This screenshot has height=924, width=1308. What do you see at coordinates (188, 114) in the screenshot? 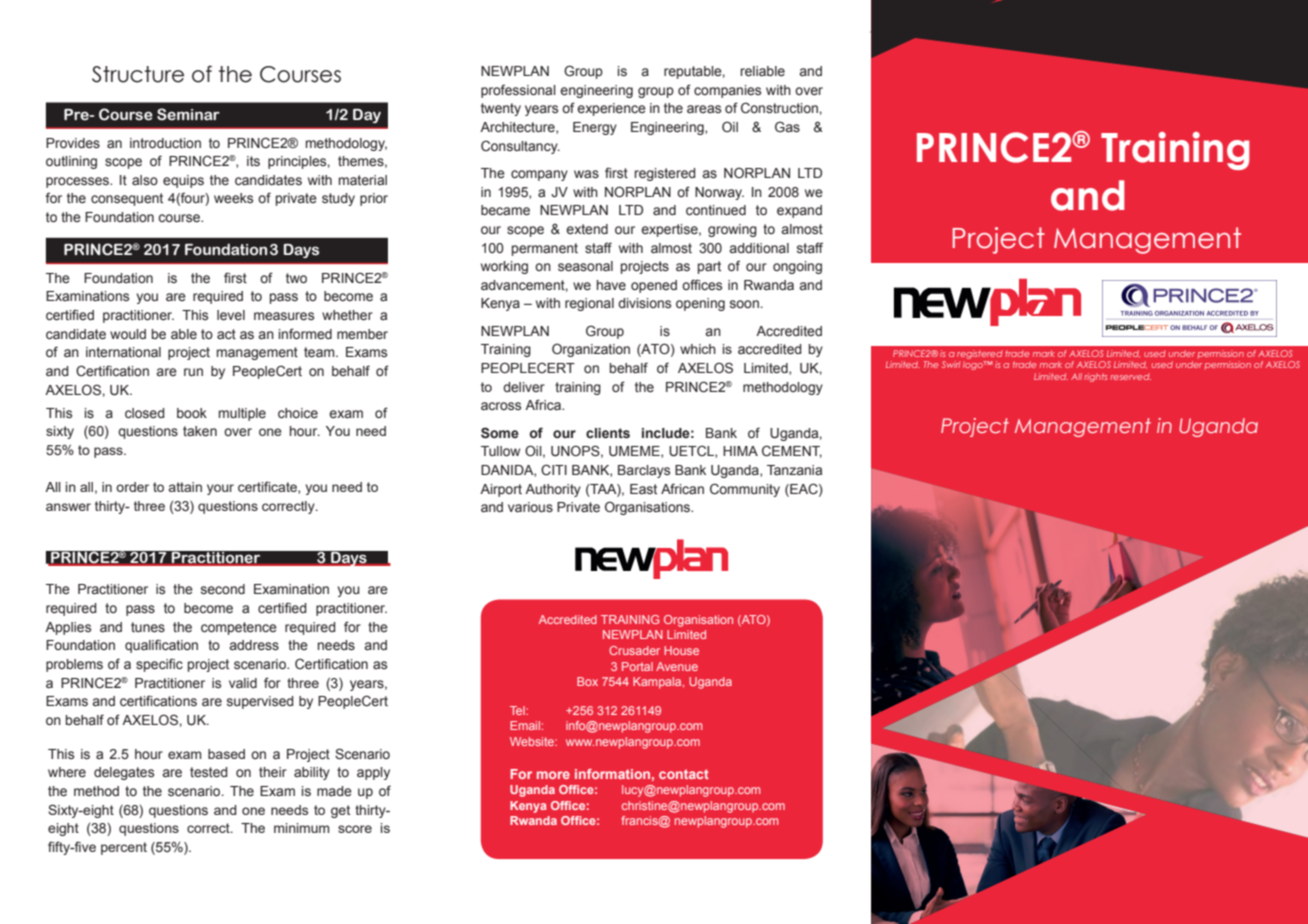
I see `Seminar` at bounding box center [188, 114].
